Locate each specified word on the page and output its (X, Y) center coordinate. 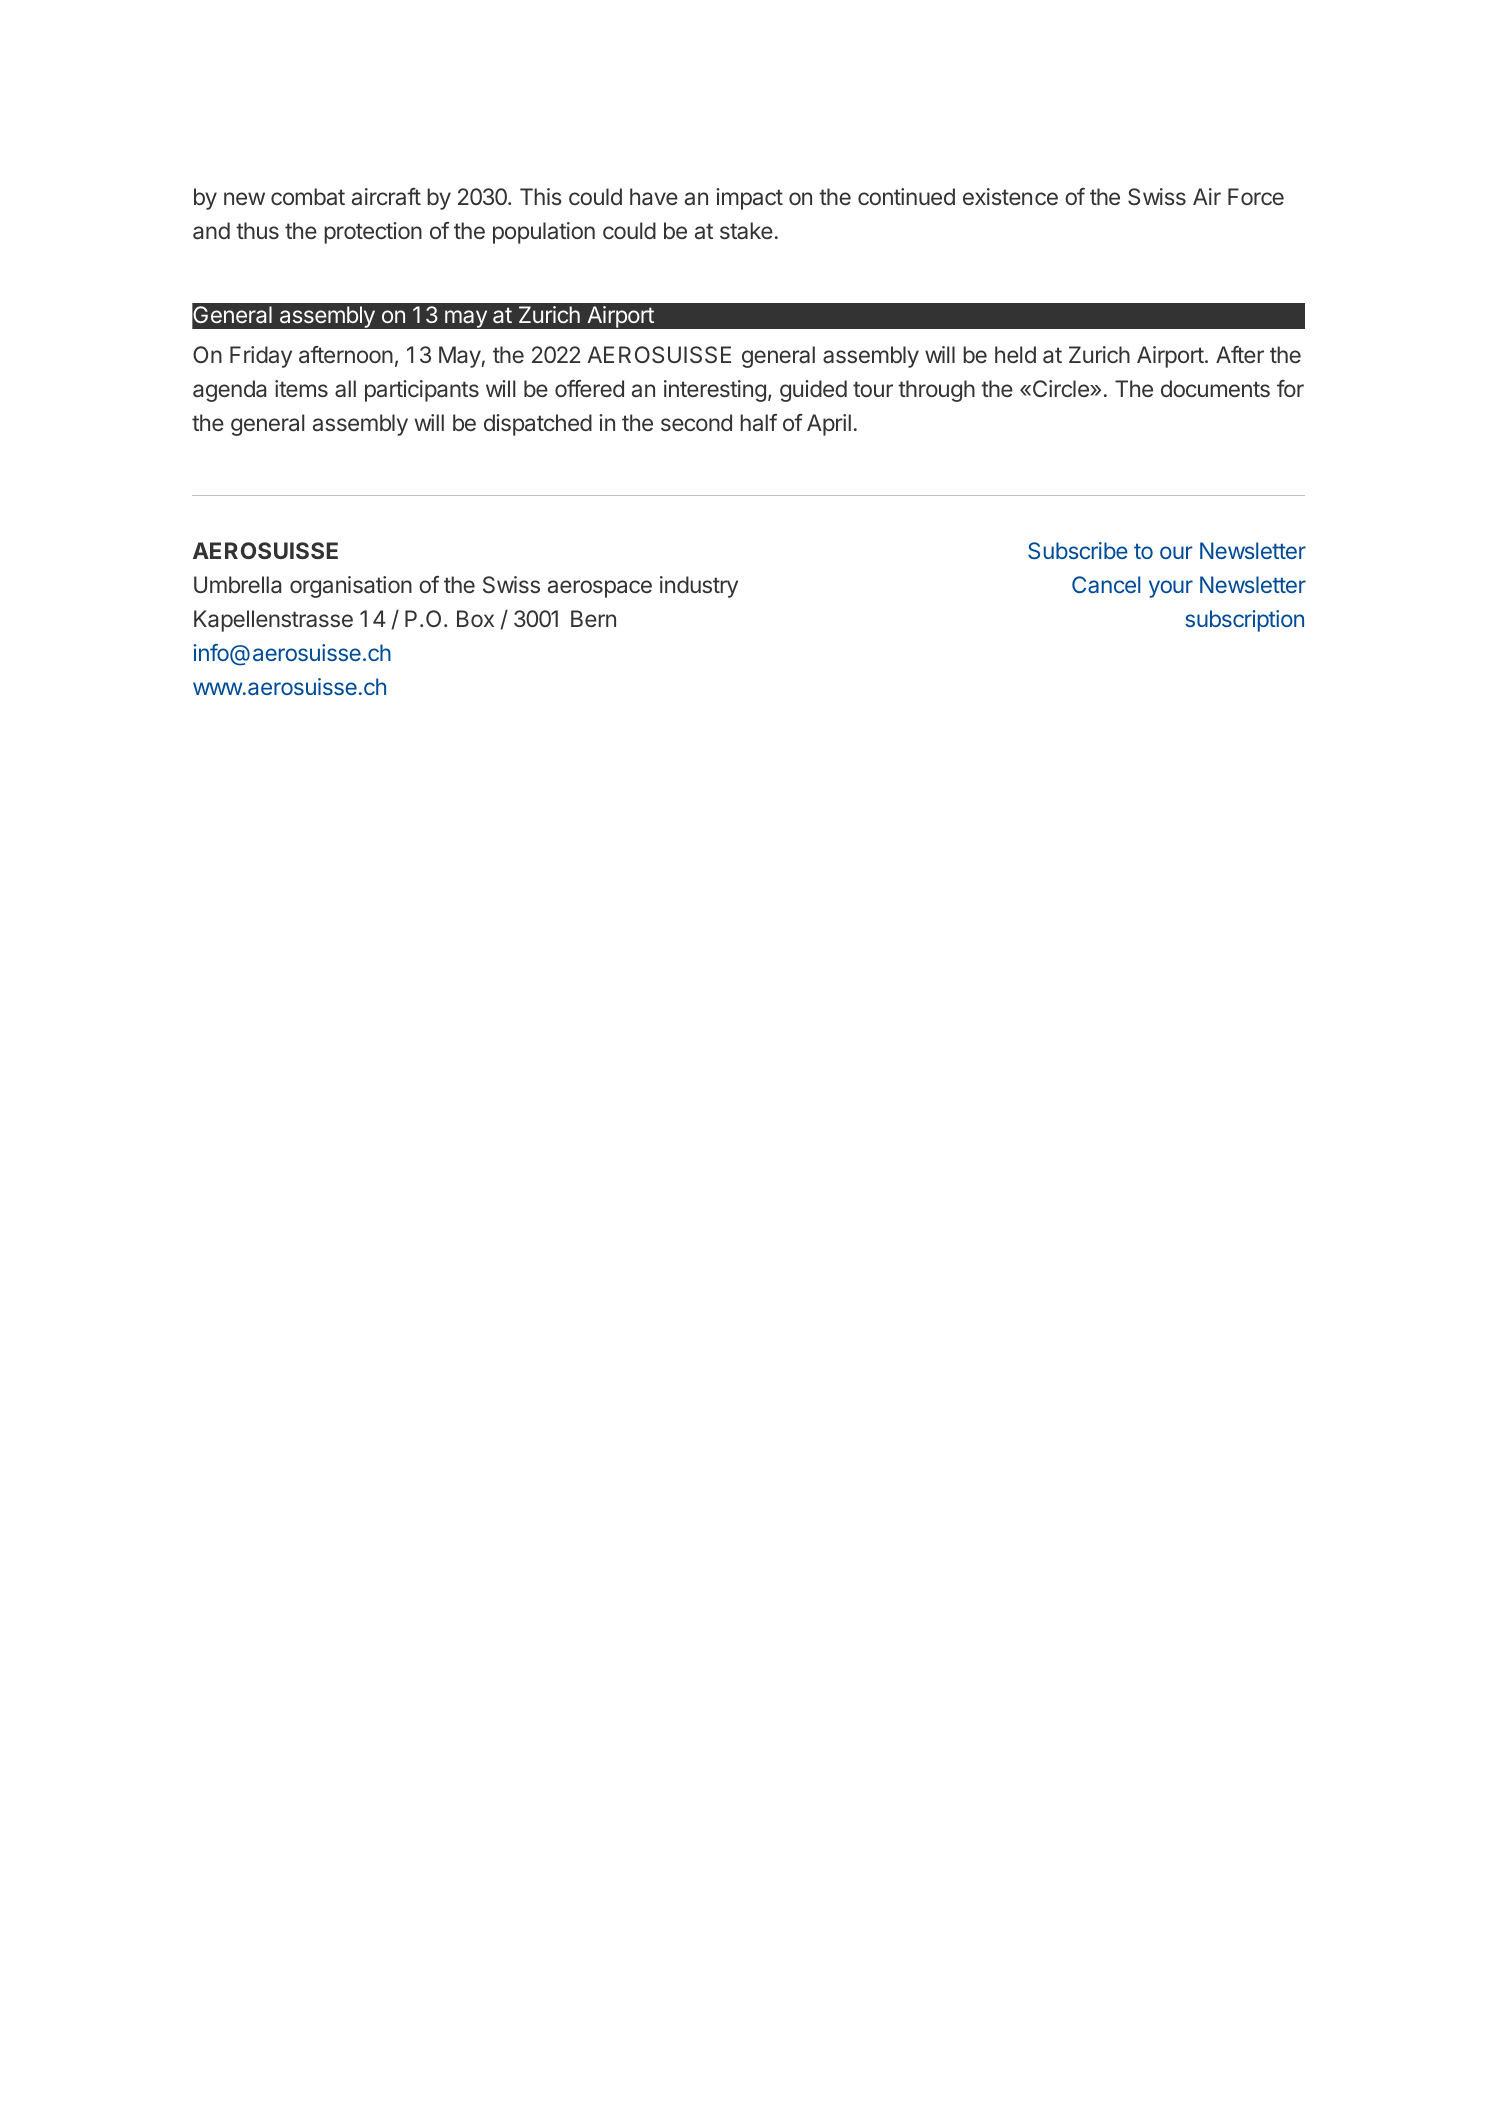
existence (1010, 196)
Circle (1060, 388)
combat (308, 196)
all (345, 389)
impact (749, 199)
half (758, 422)
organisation (351, 587)
